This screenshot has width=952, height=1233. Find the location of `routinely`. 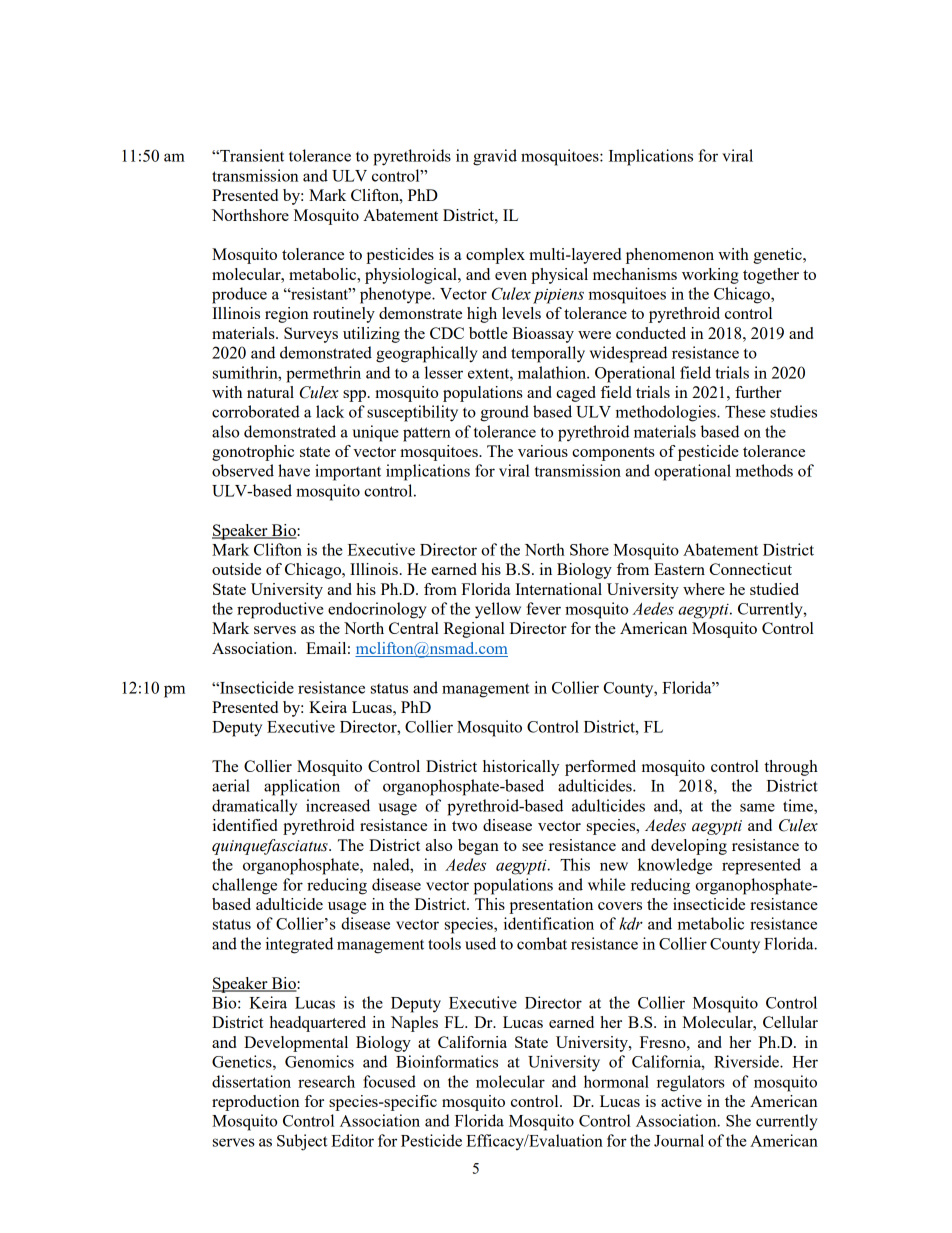

routinely is located at coordinates (344, 315).
